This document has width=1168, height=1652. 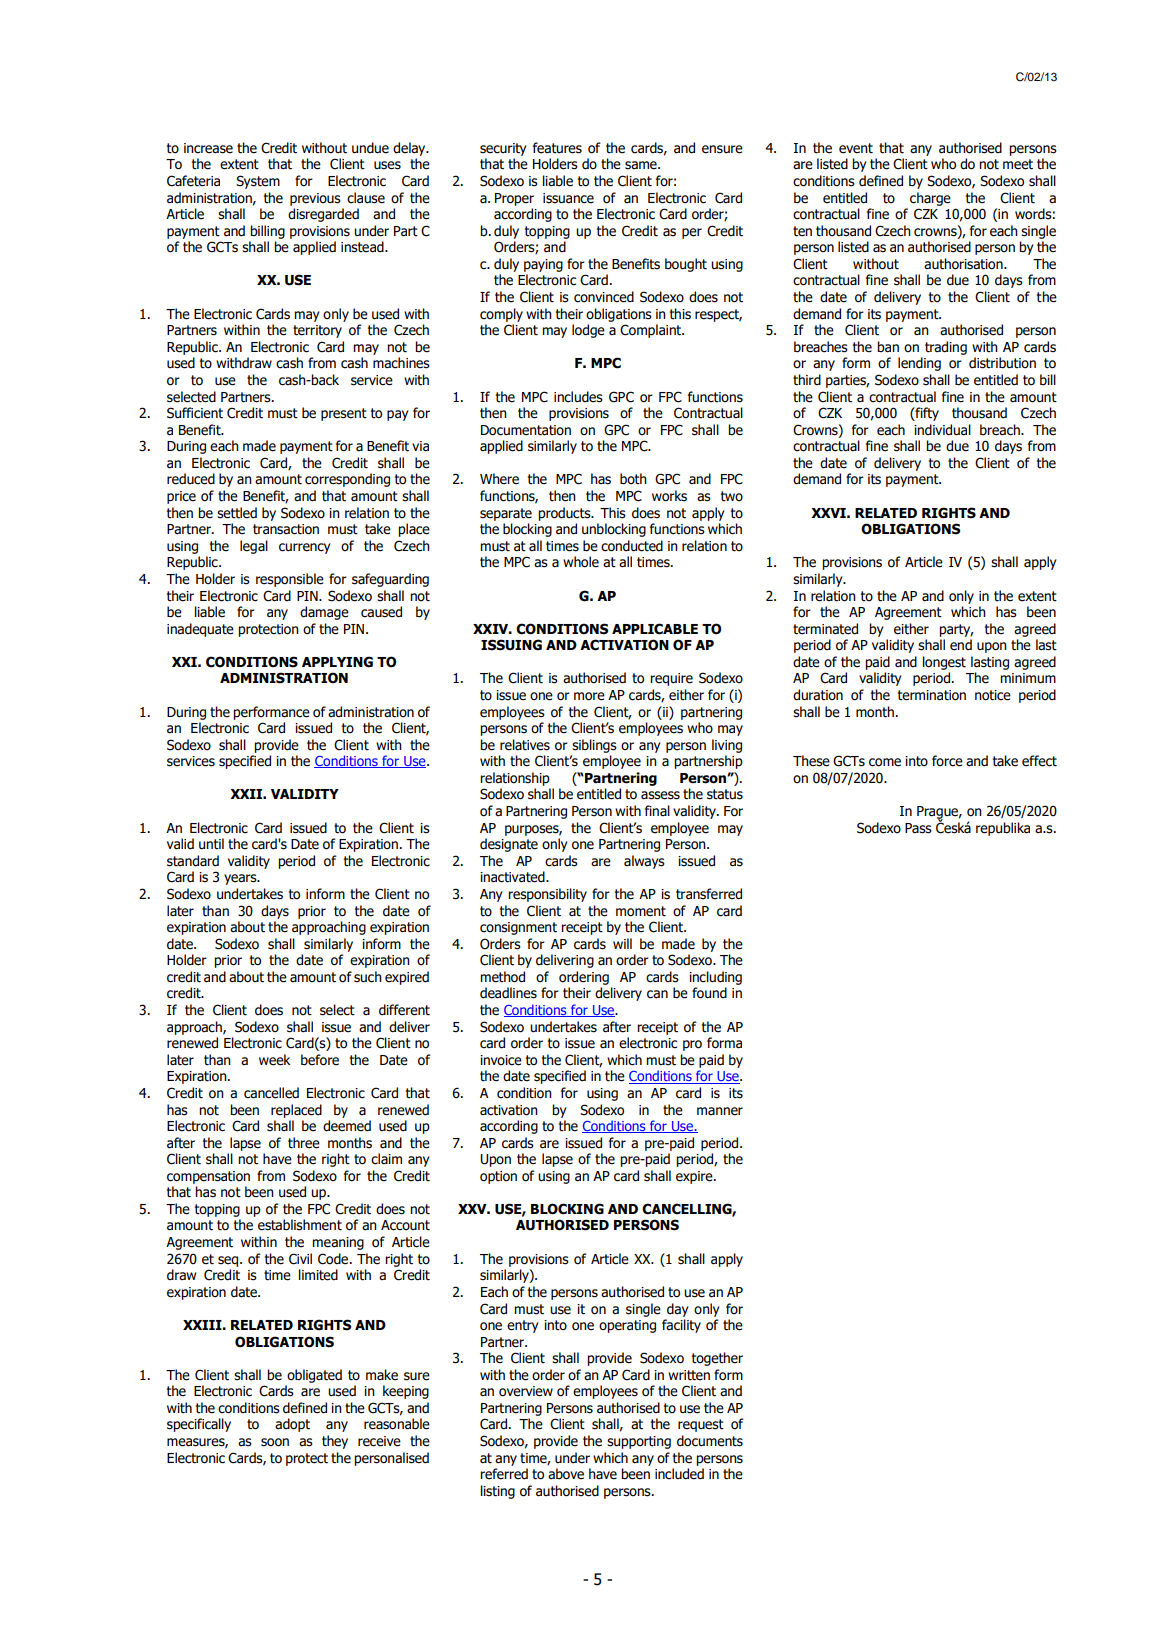 I want to click on establishment, so click(x=300, y=1225).
